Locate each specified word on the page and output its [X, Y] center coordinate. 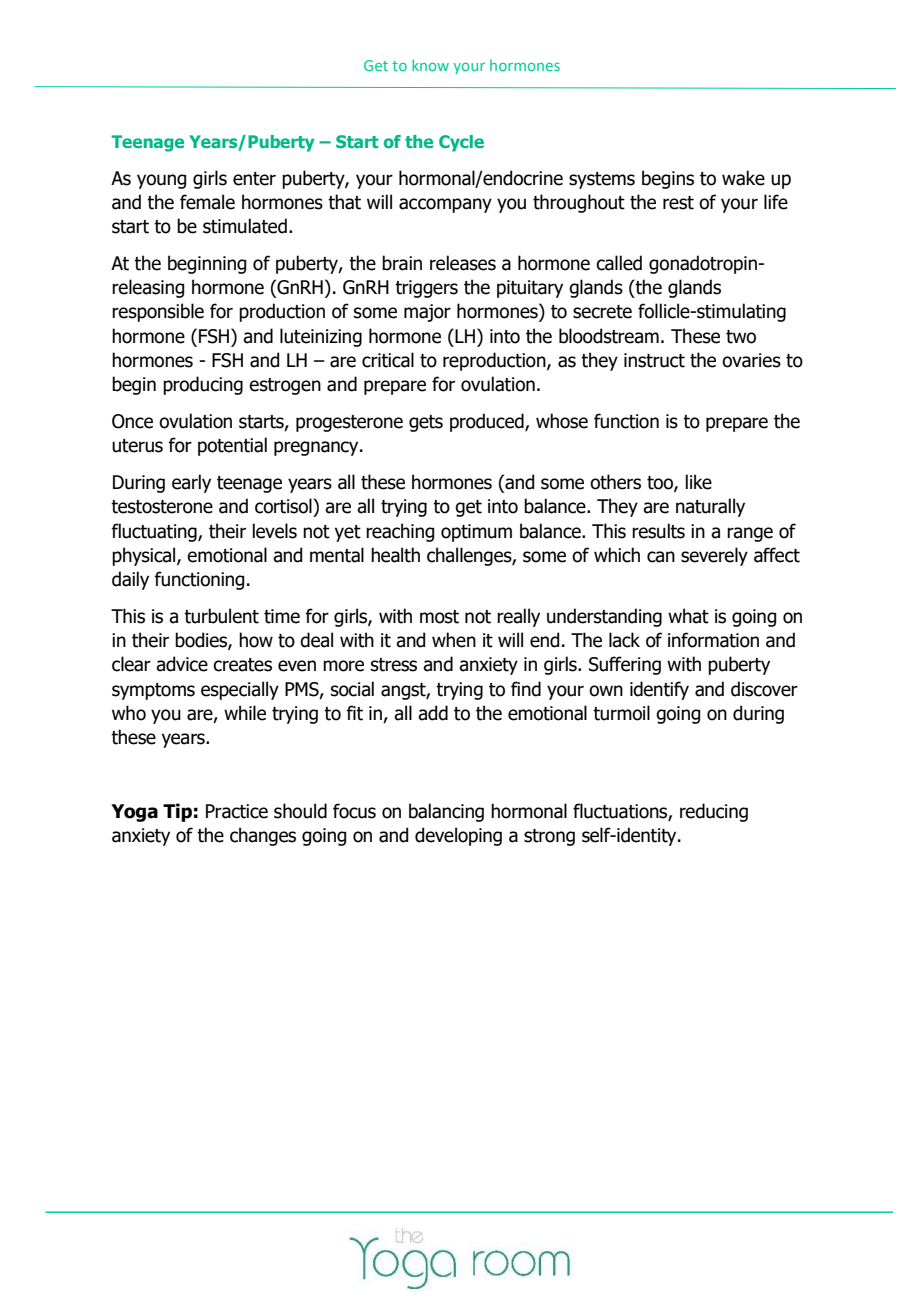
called [619, 263]
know [430, 65]
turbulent [221, 616]
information [713, 640]
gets [426, 423]
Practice [237, 811]
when [454, 640]
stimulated [245, 226]
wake [743, 178]
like [698, 482]
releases [463, 263]
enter [254, 179]
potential [232, 446]
